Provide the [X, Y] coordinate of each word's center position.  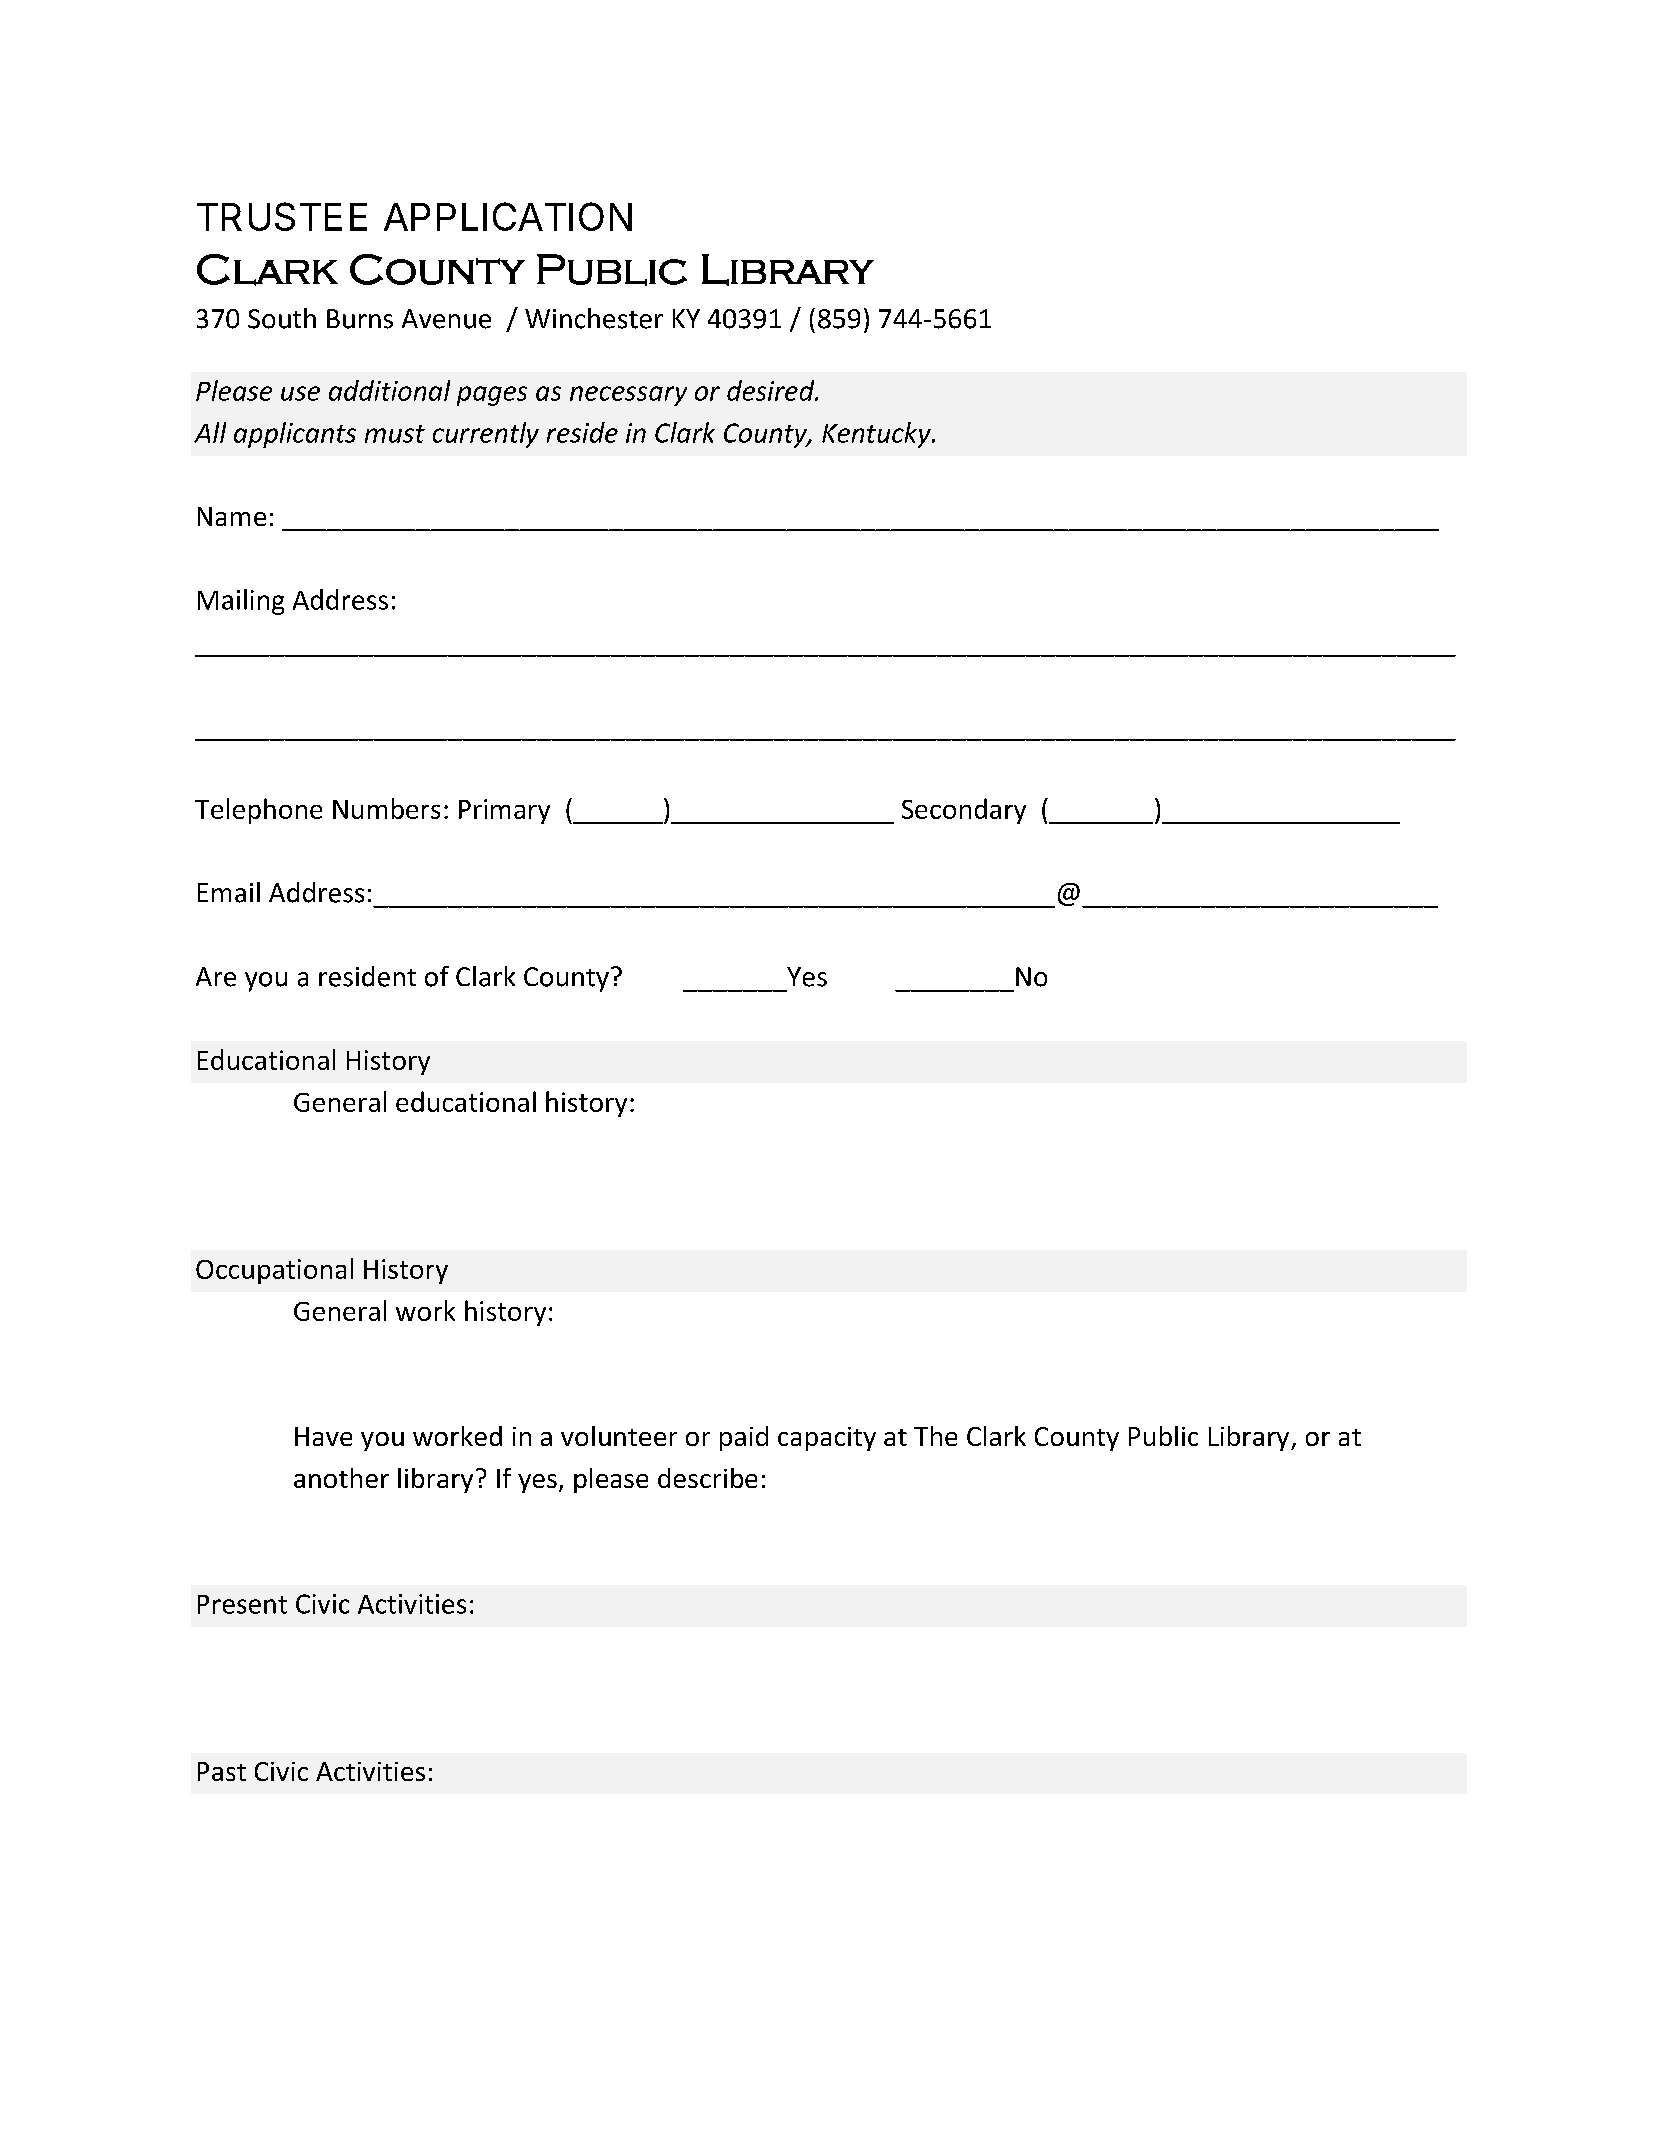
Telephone [258, 811]
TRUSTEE [282, 216]
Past [222, 1771]
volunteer [619, 1436]
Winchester [594, 318]
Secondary [964, 811]
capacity [827, 1439]
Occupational [274, 1271]
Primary [504, 811]
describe [707, 1478]
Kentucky [877, 435]
